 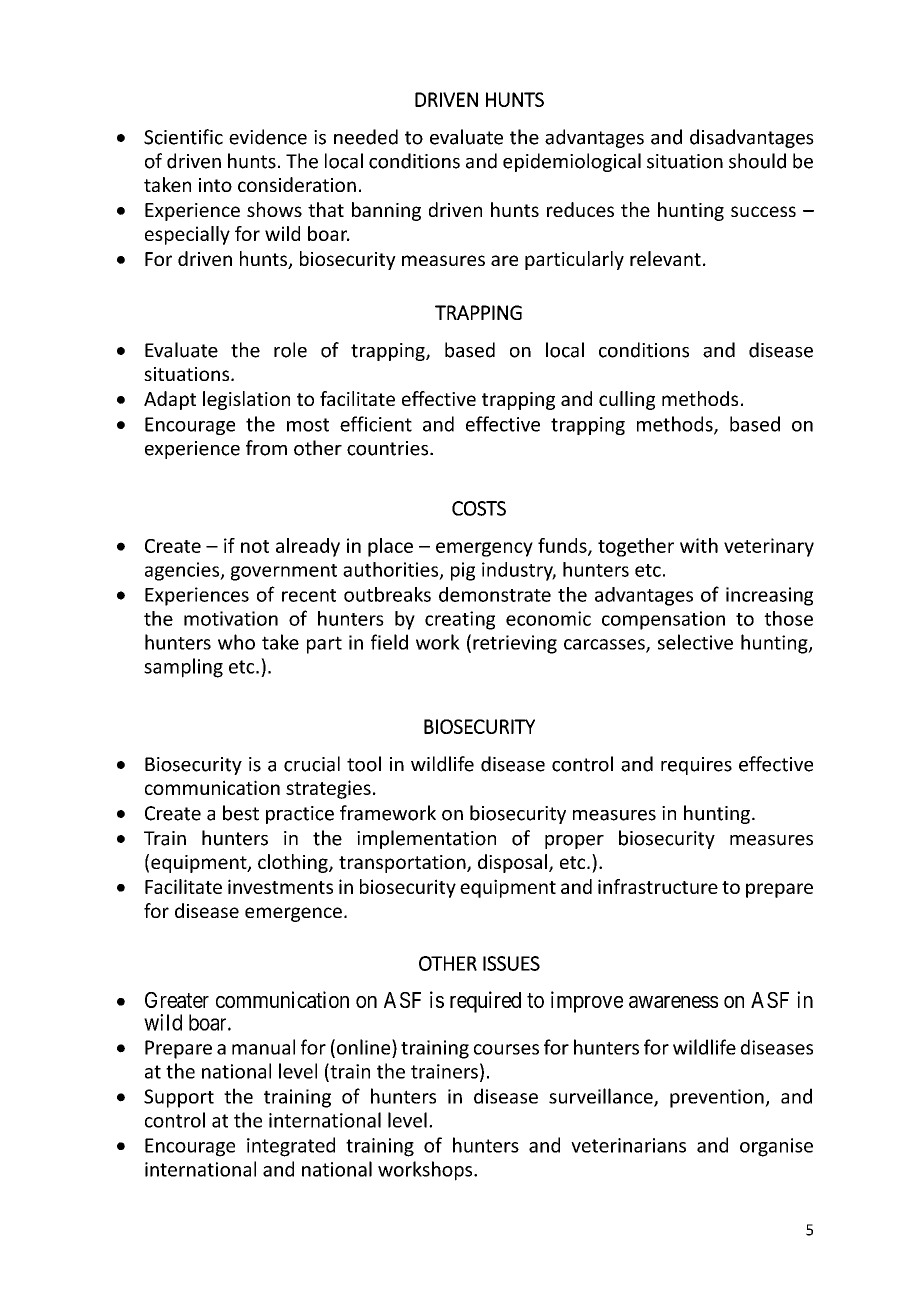 I want to click on should, so click(x=757, y=161).
